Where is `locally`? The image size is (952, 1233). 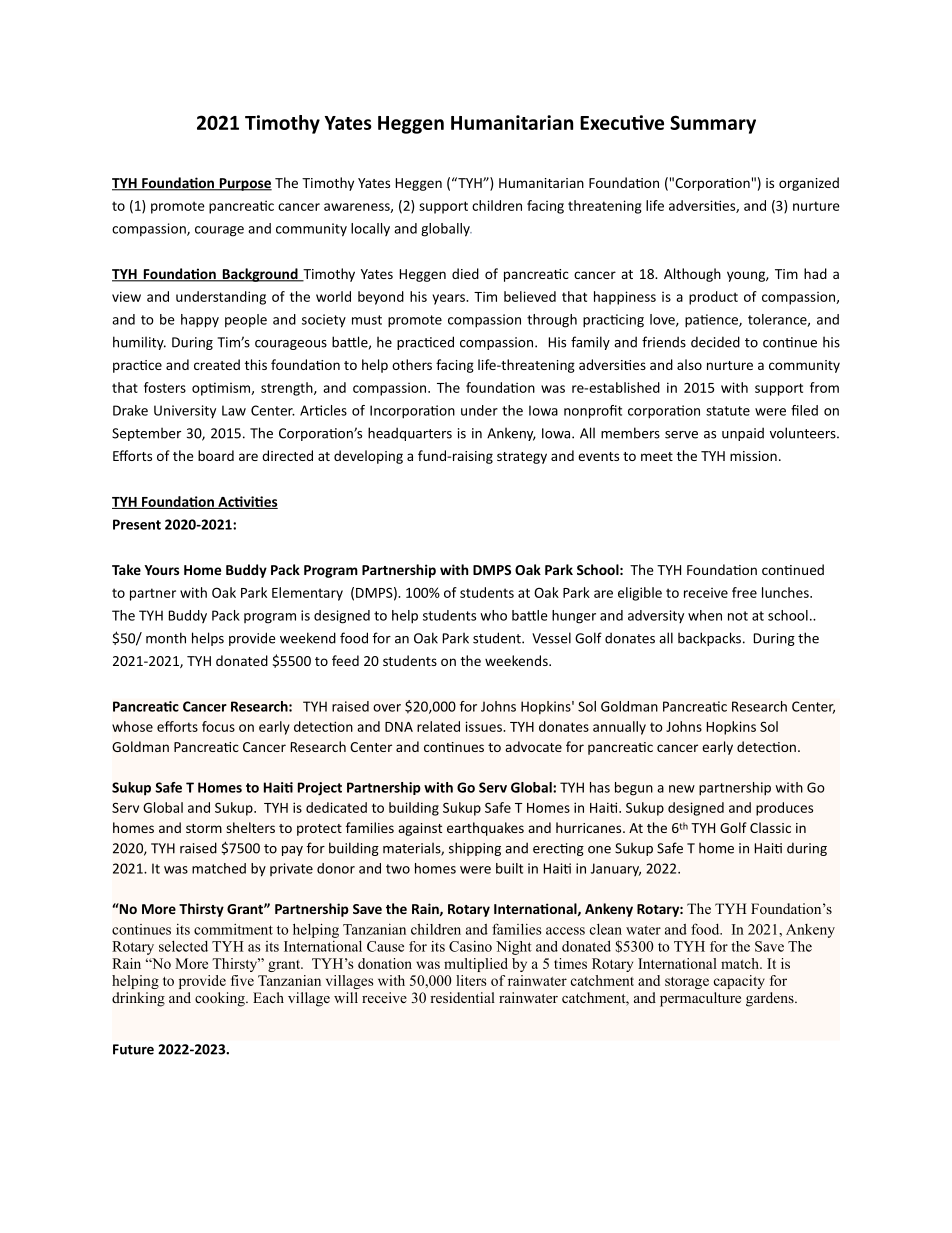
locally is located at coordinates (370, 229).
